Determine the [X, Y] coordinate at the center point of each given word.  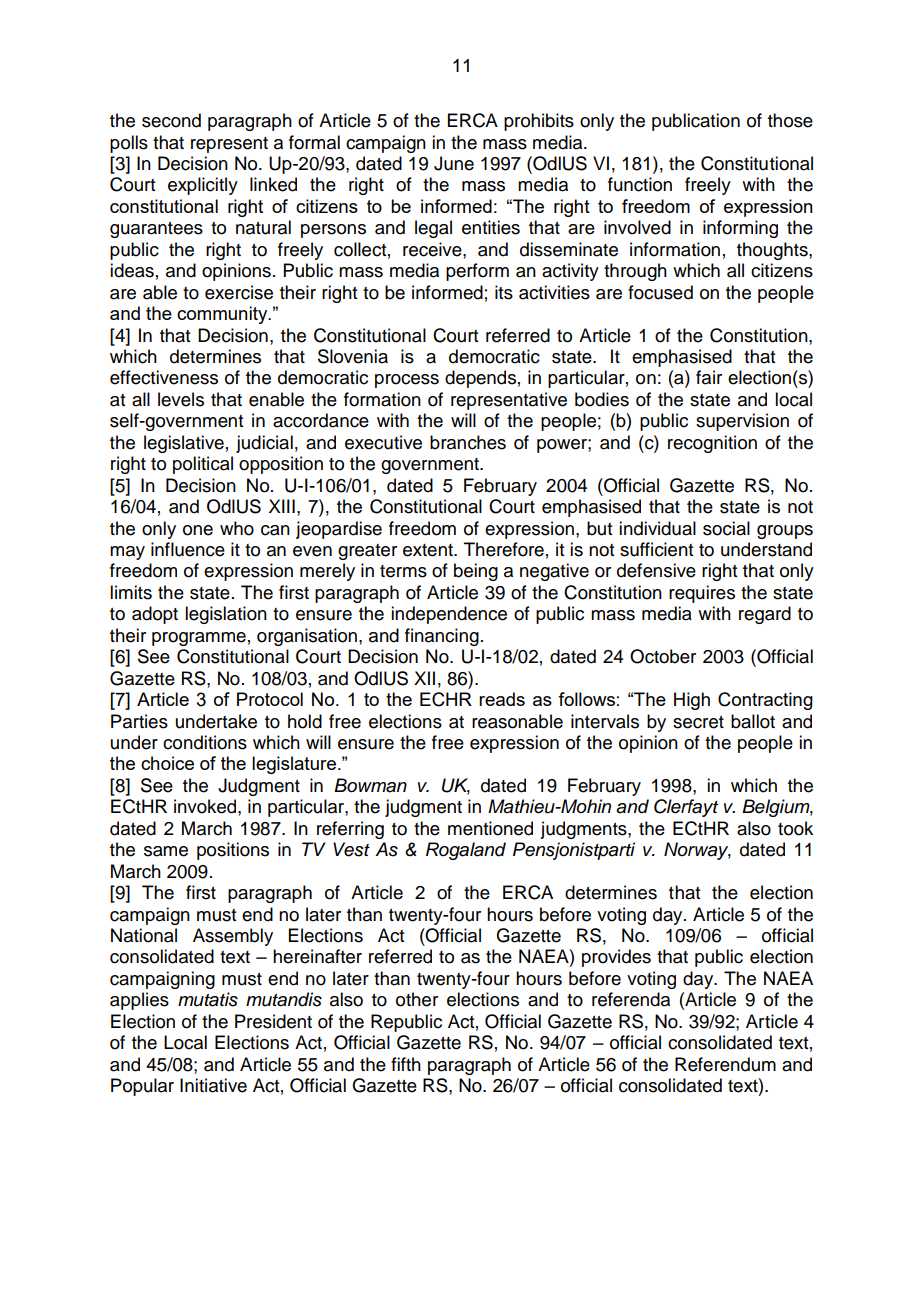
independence [449, 615]
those [790, 120]
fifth [406, 1064]
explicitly [203, 186]
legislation [226, 615]
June [454, 163]
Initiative [213, 1085]
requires [702, 594]
